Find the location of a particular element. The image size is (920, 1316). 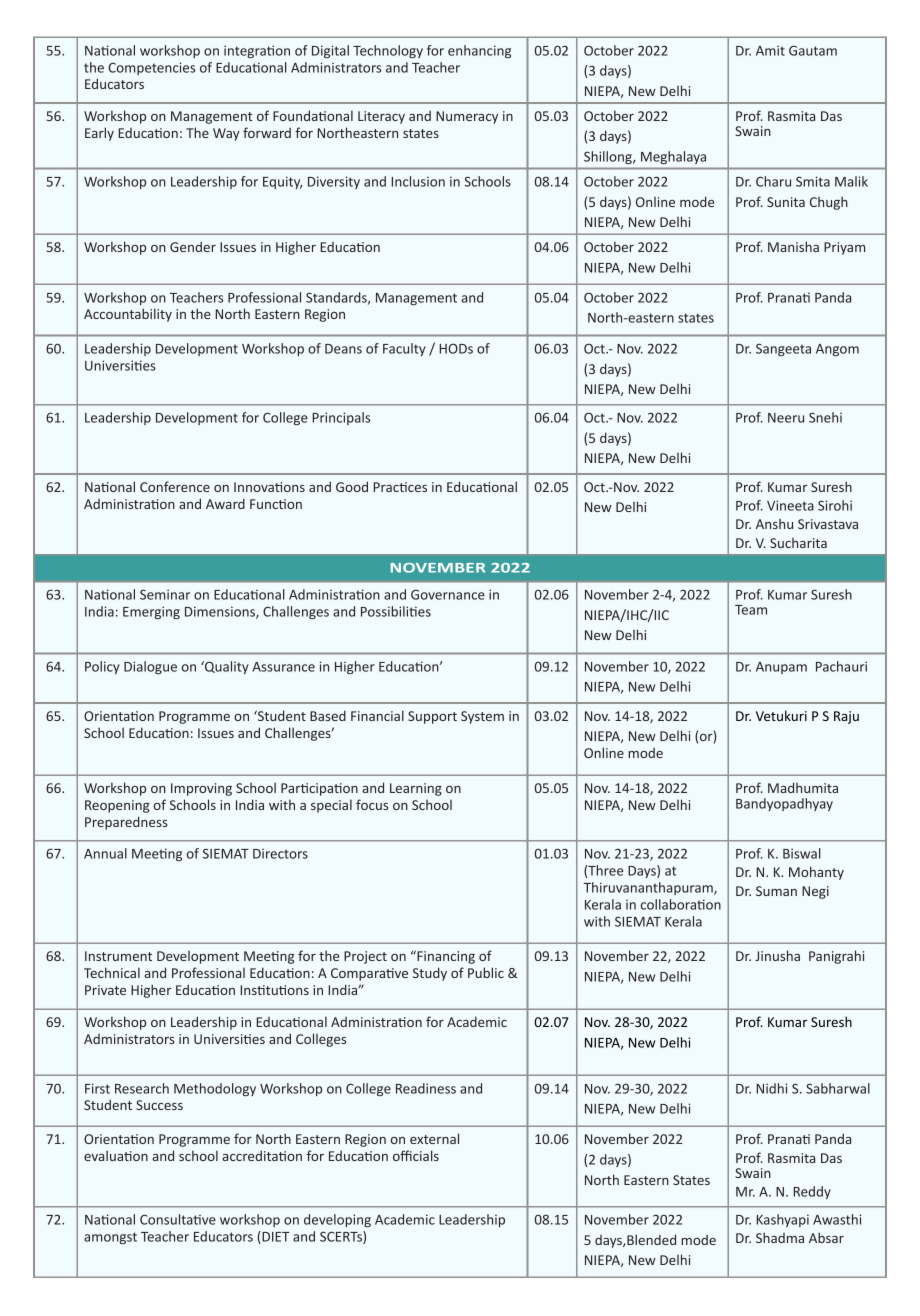

Accountability is located at coordinates (128, 315).
